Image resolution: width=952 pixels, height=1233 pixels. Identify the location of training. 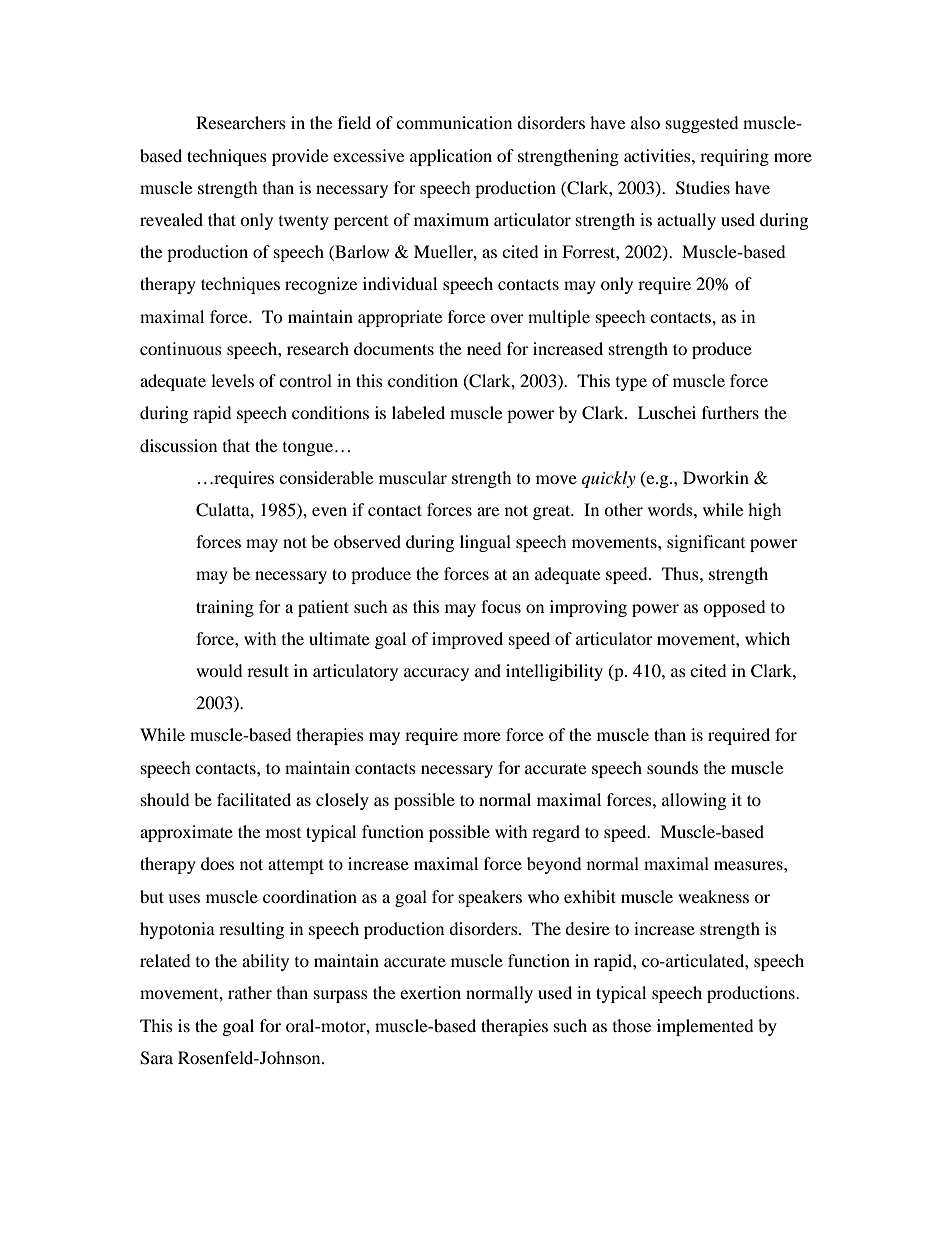
(225, 608).
